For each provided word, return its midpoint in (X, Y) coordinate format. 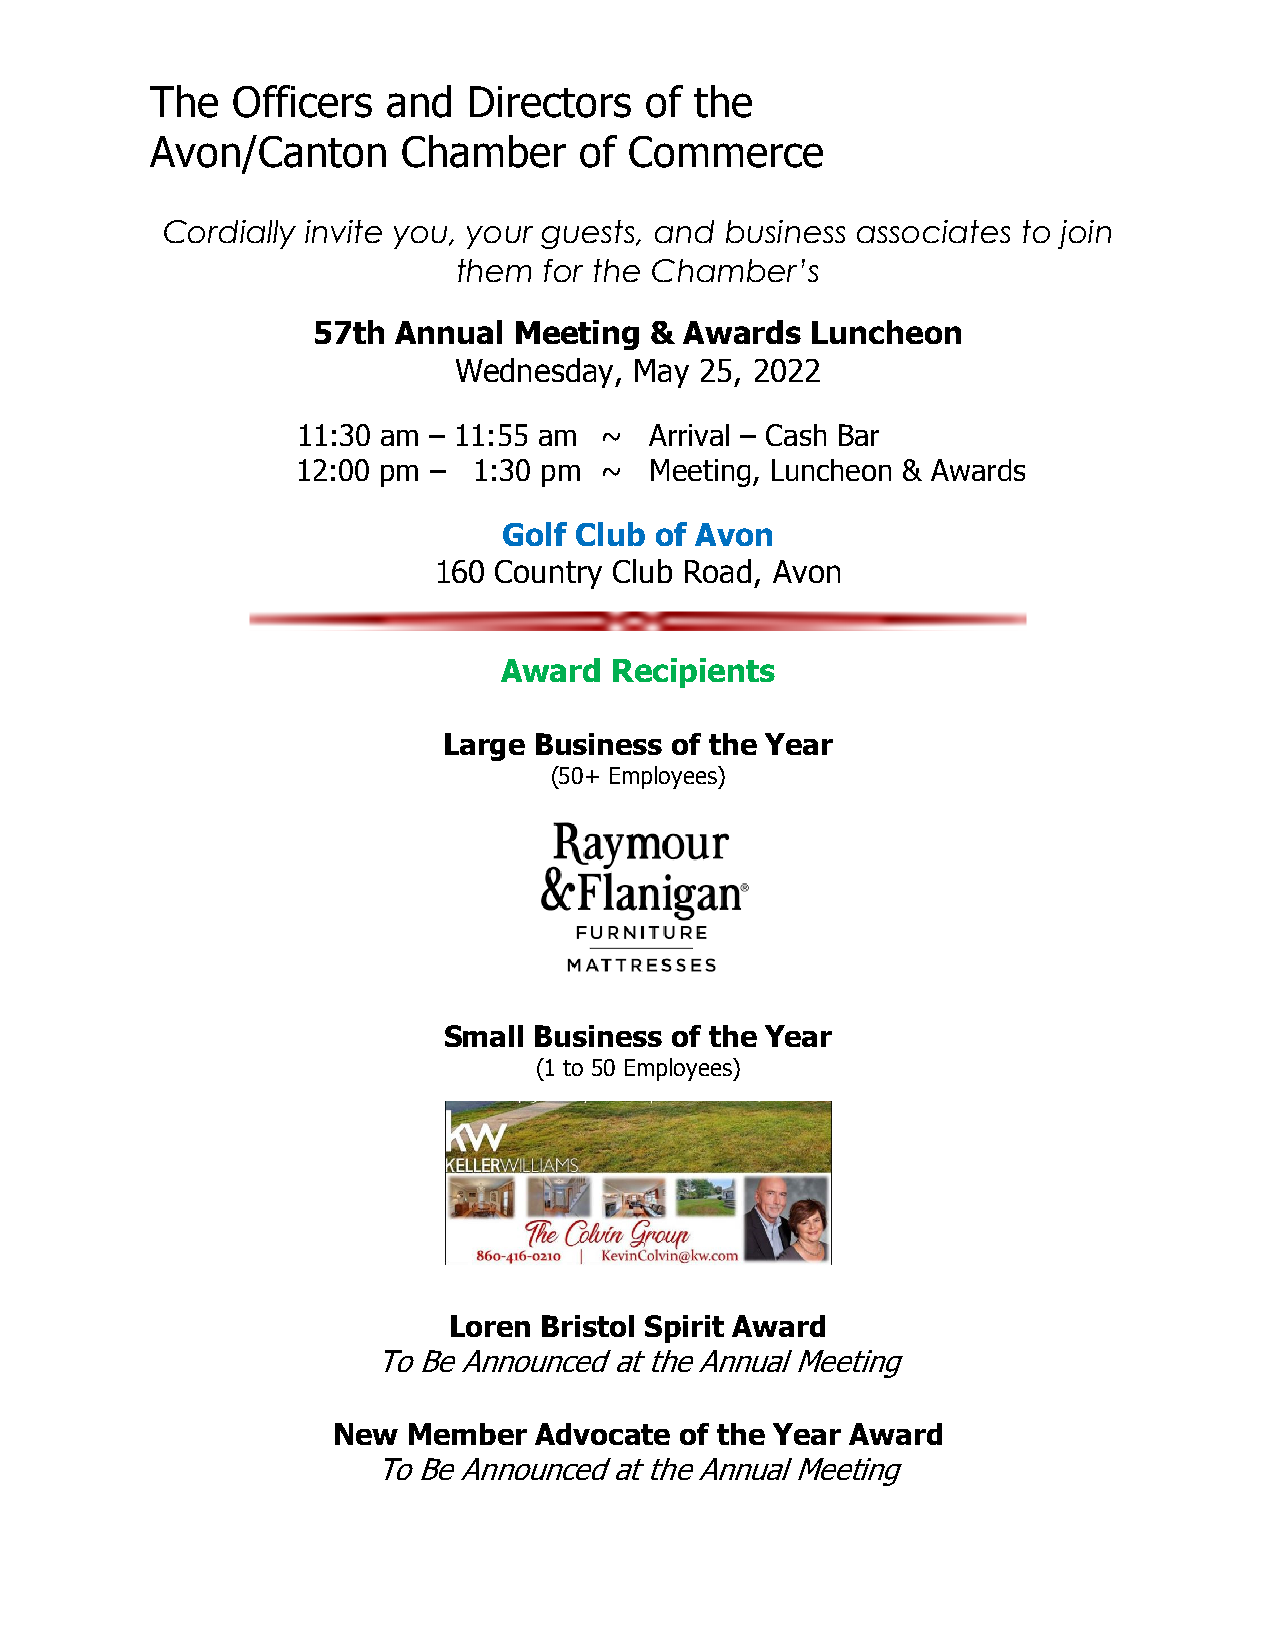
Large (485, 747)
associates (933, 231)
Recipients (694, 673)
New (366, 1434)
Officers (302, 101)
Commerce (726, 152)
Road (718, 571)
